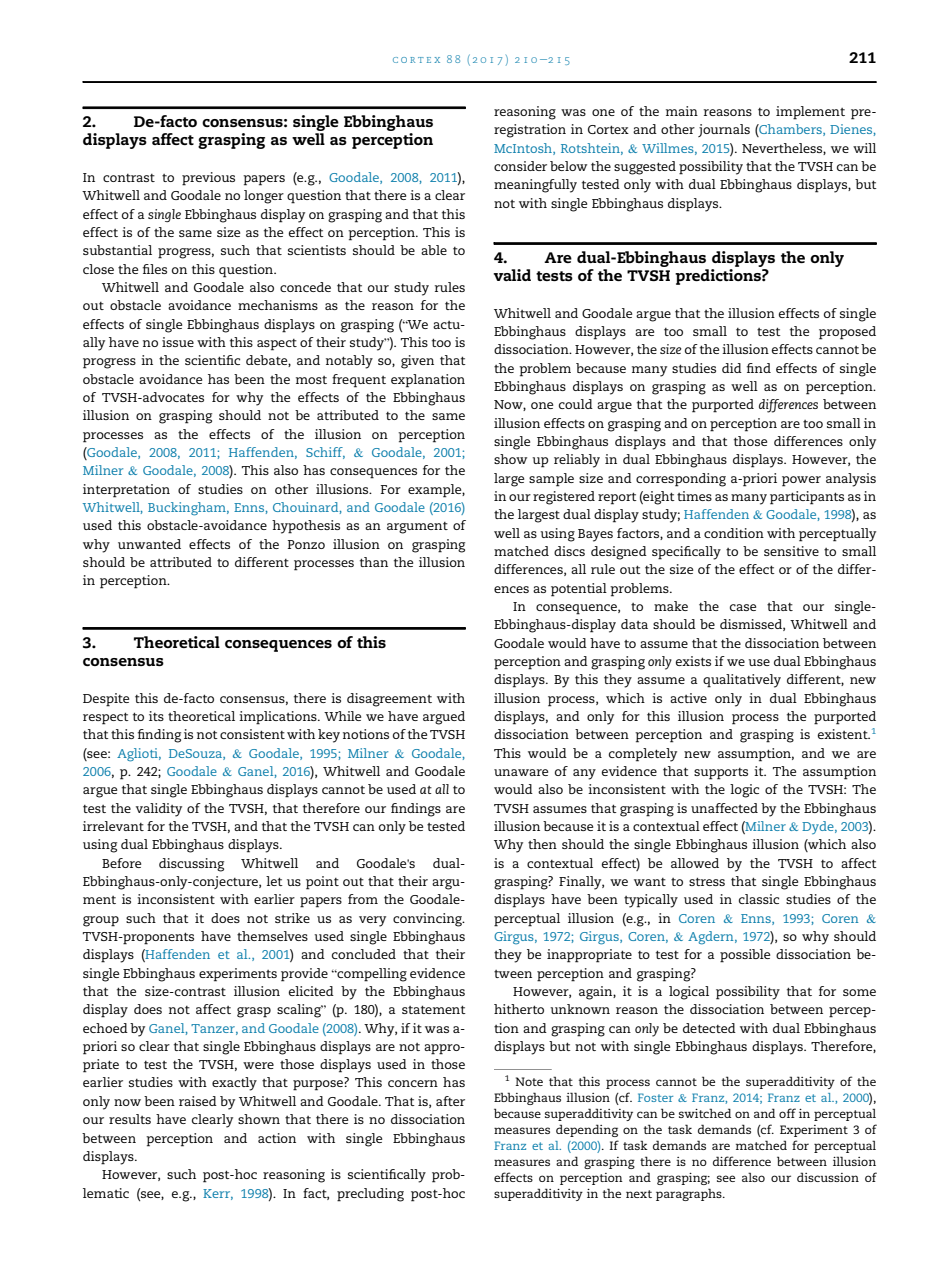 The width and height of the image is (952, 1270). Describe the element at coordinates (208, 179) in the image. I see `previous` at that location.
